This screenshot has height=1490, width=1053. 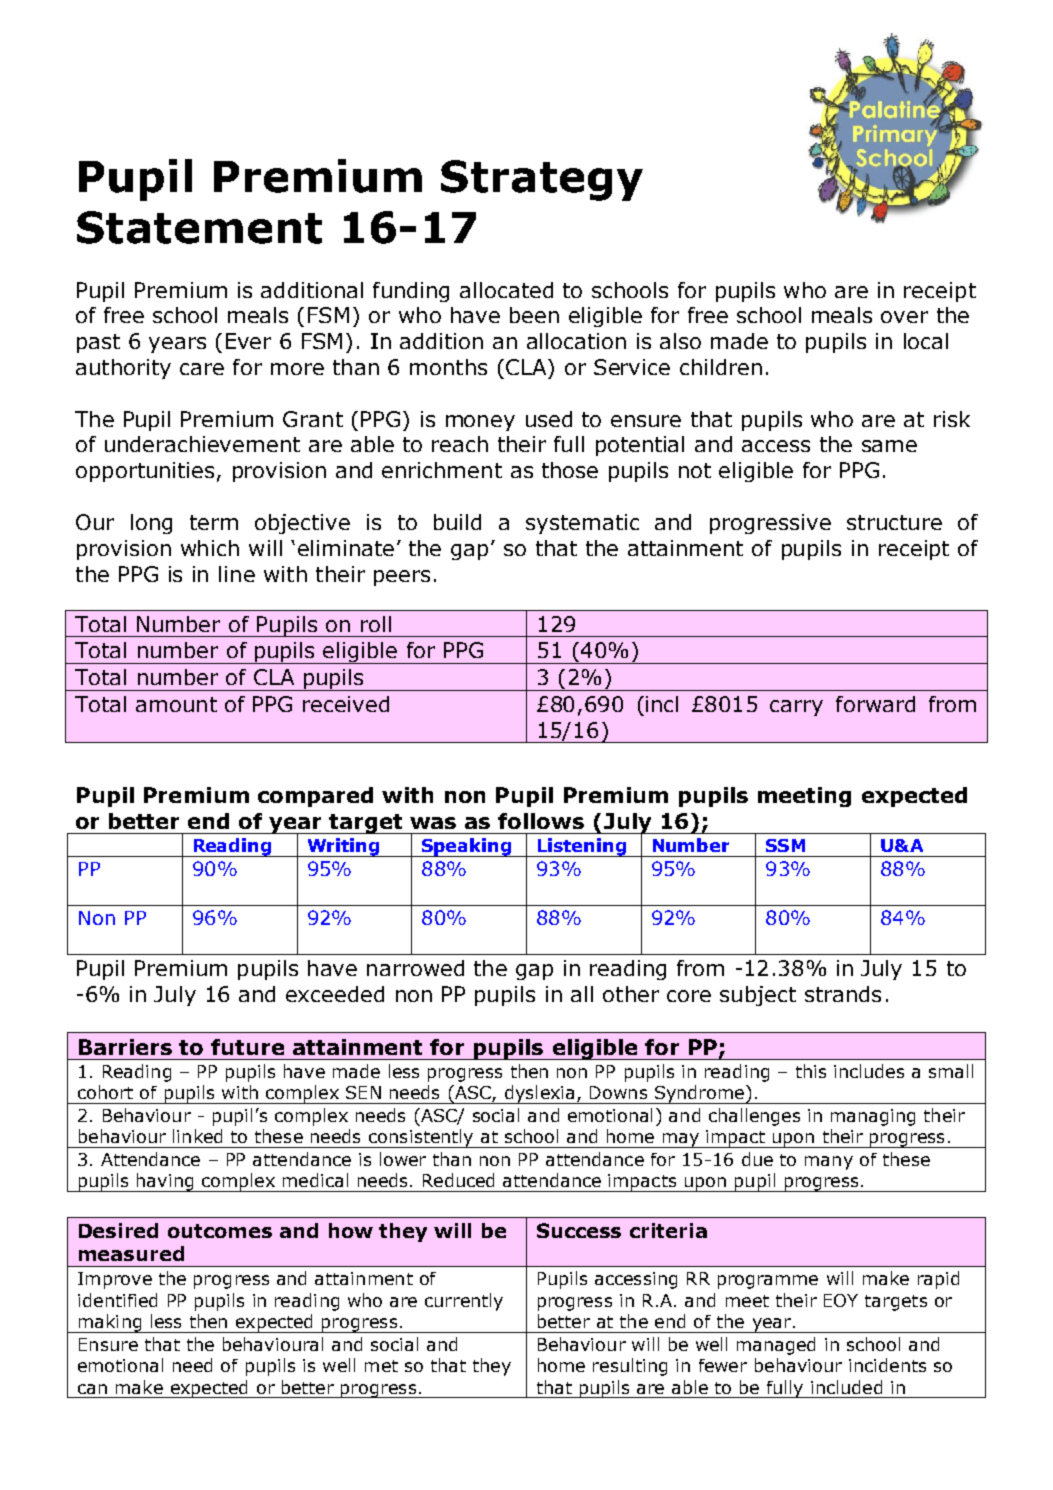 What do you see at coordinates (199, 227) in the screenshot?
I see `Statement` at bounding box center [199, 227].
